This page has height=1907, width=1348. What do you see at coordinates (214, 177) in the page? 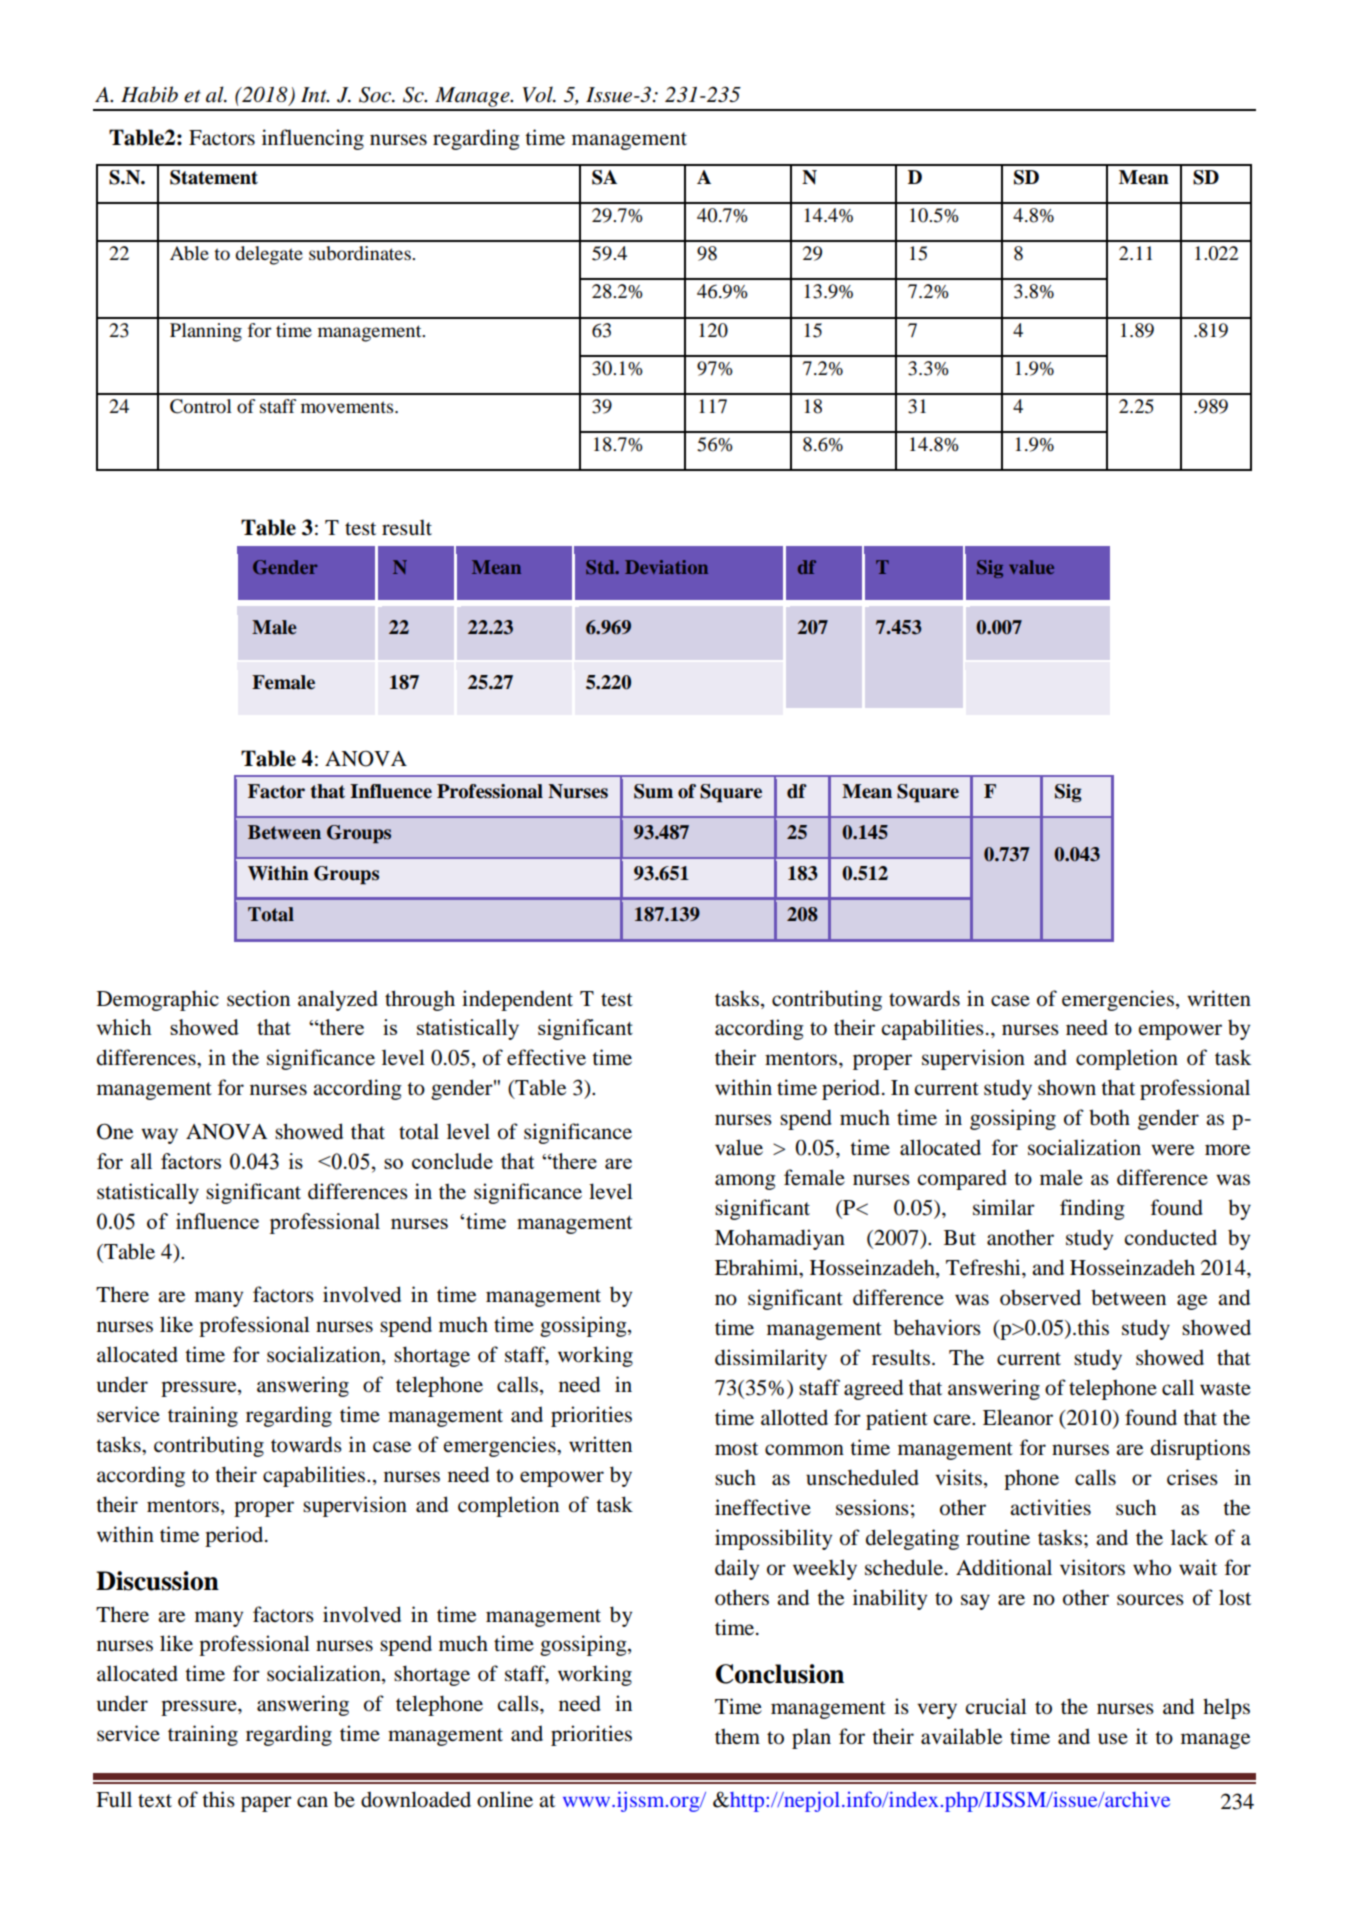
I see `Statement` at bounding box center [214, 177].
